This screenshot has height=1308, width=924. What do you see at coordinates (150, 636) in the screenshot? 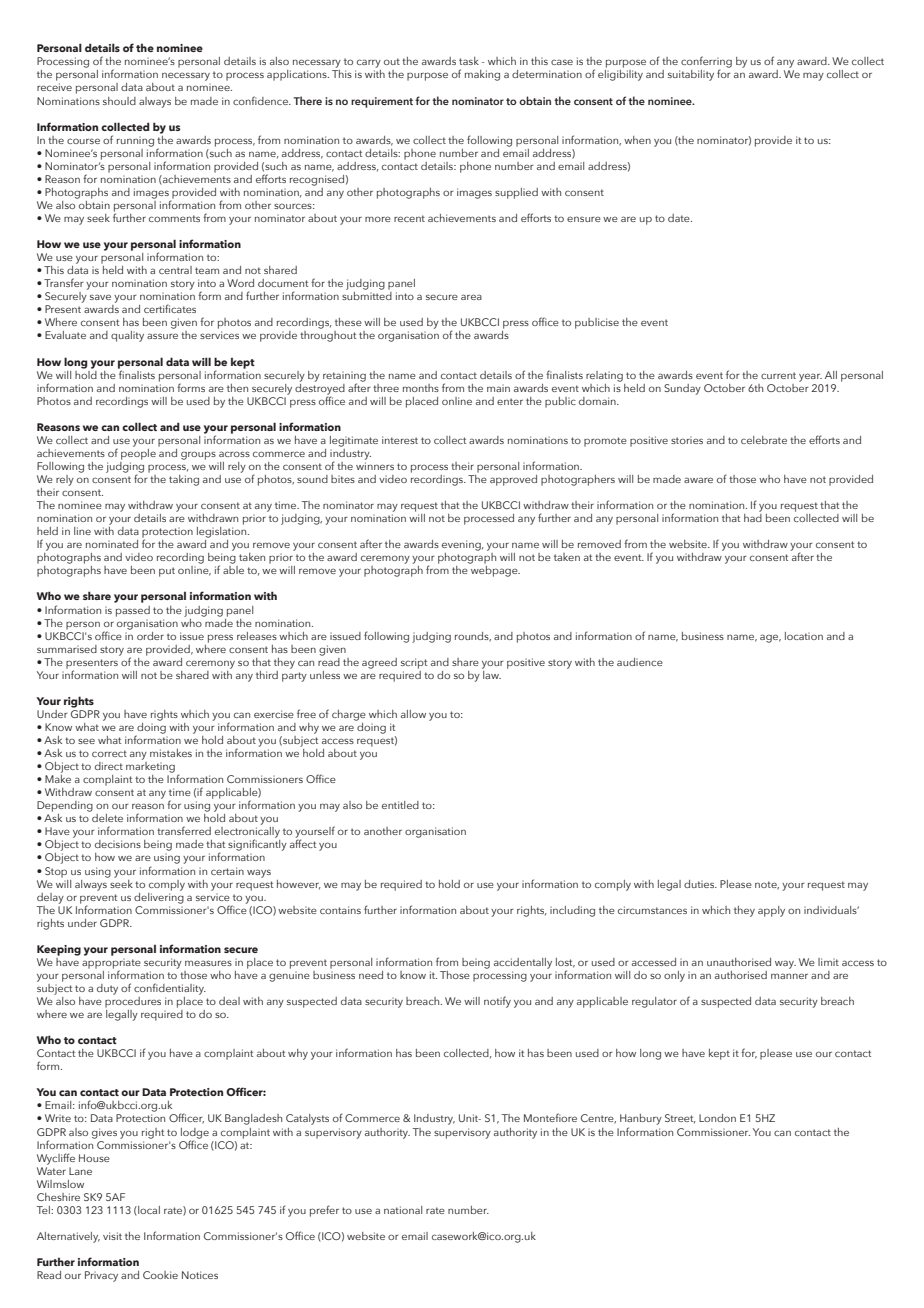
I see `order` at bounding box center [150, 636].
